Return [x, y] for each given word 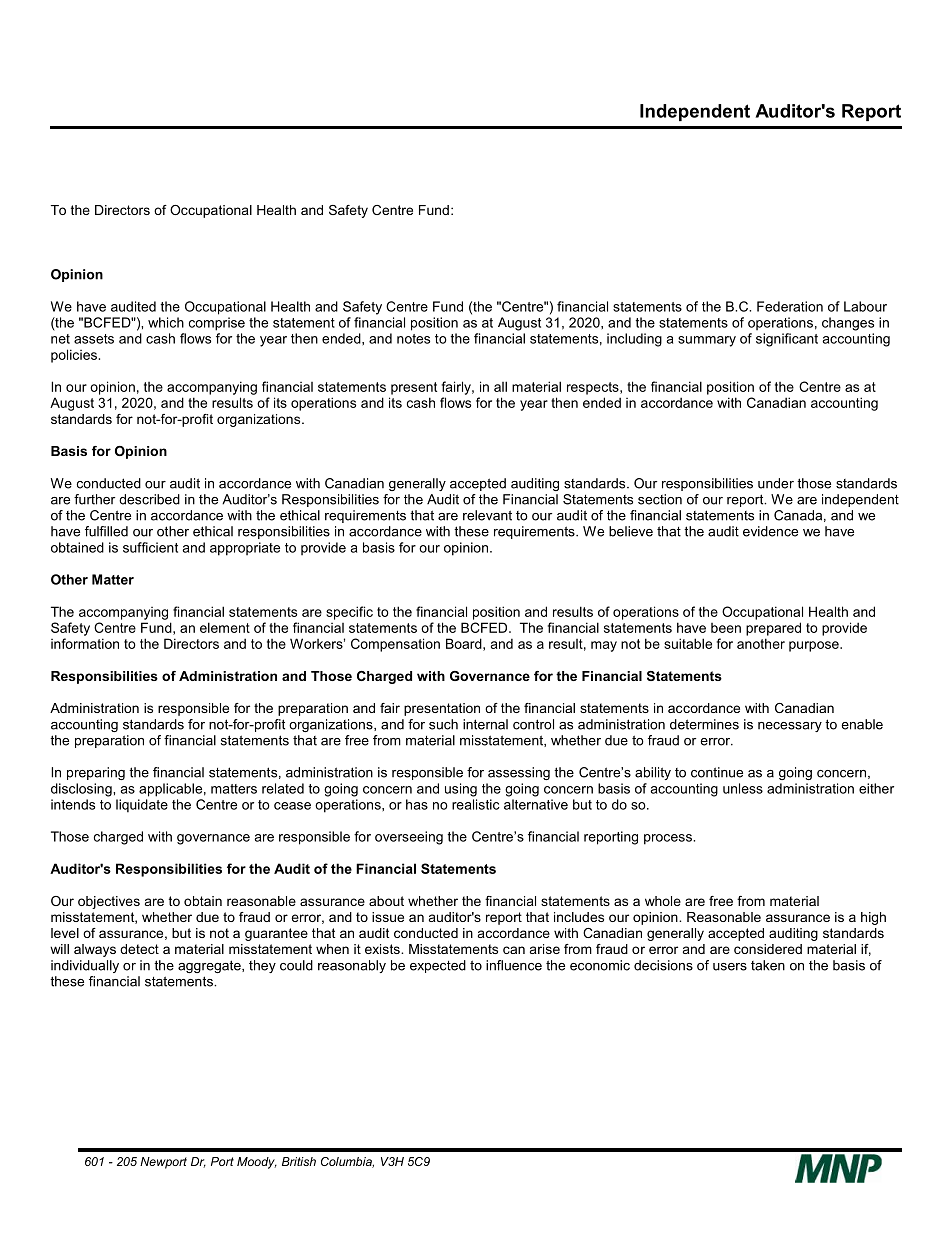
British [299, 1161]
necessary [790, 727]
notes [413, 339]
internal [485, 724]
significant [787, 340]
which [166, 322]
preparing [96, 773]
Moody [257, 1163]
